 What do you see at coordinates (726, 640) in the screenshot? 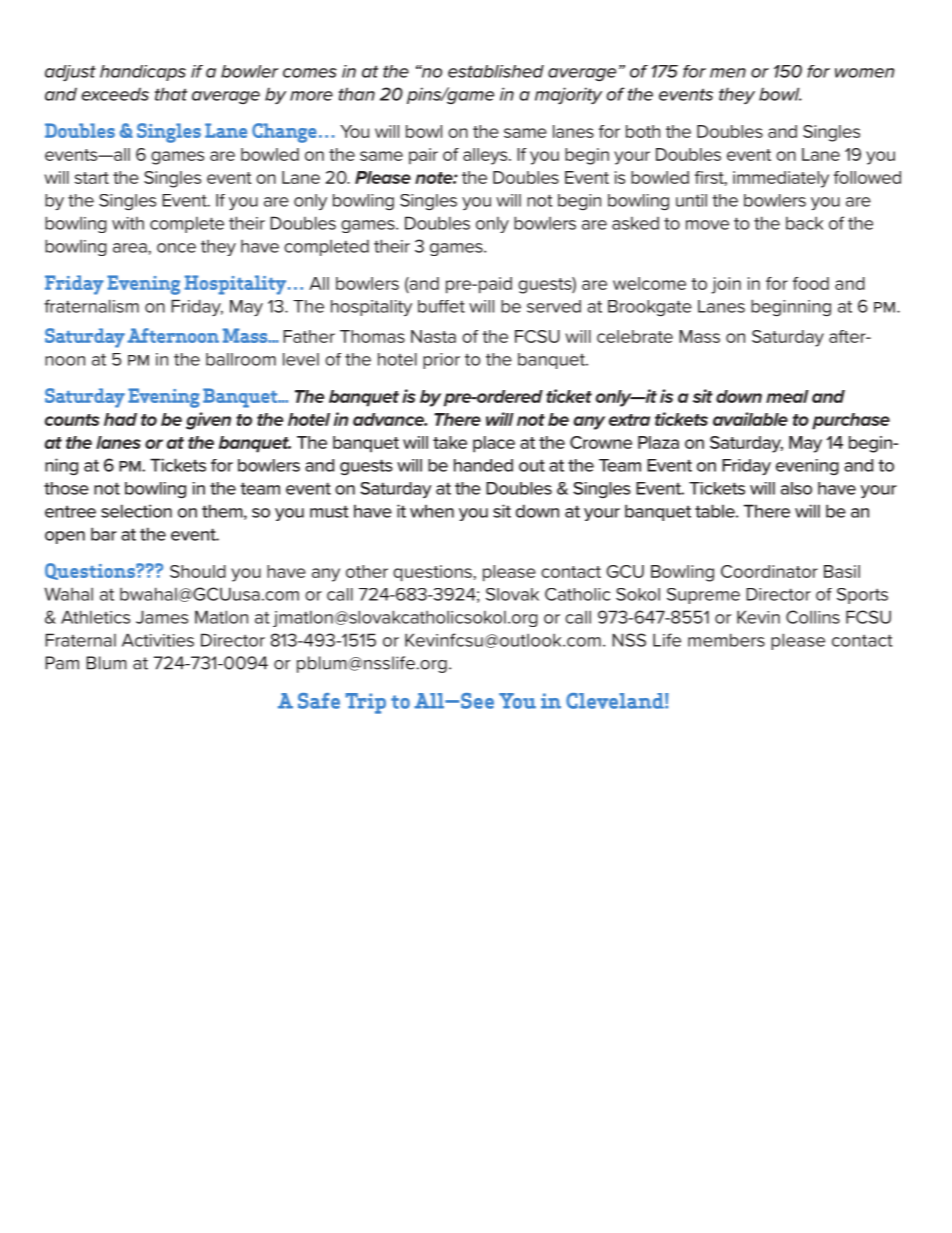
I see `members` at bounding box center [726, 640].
